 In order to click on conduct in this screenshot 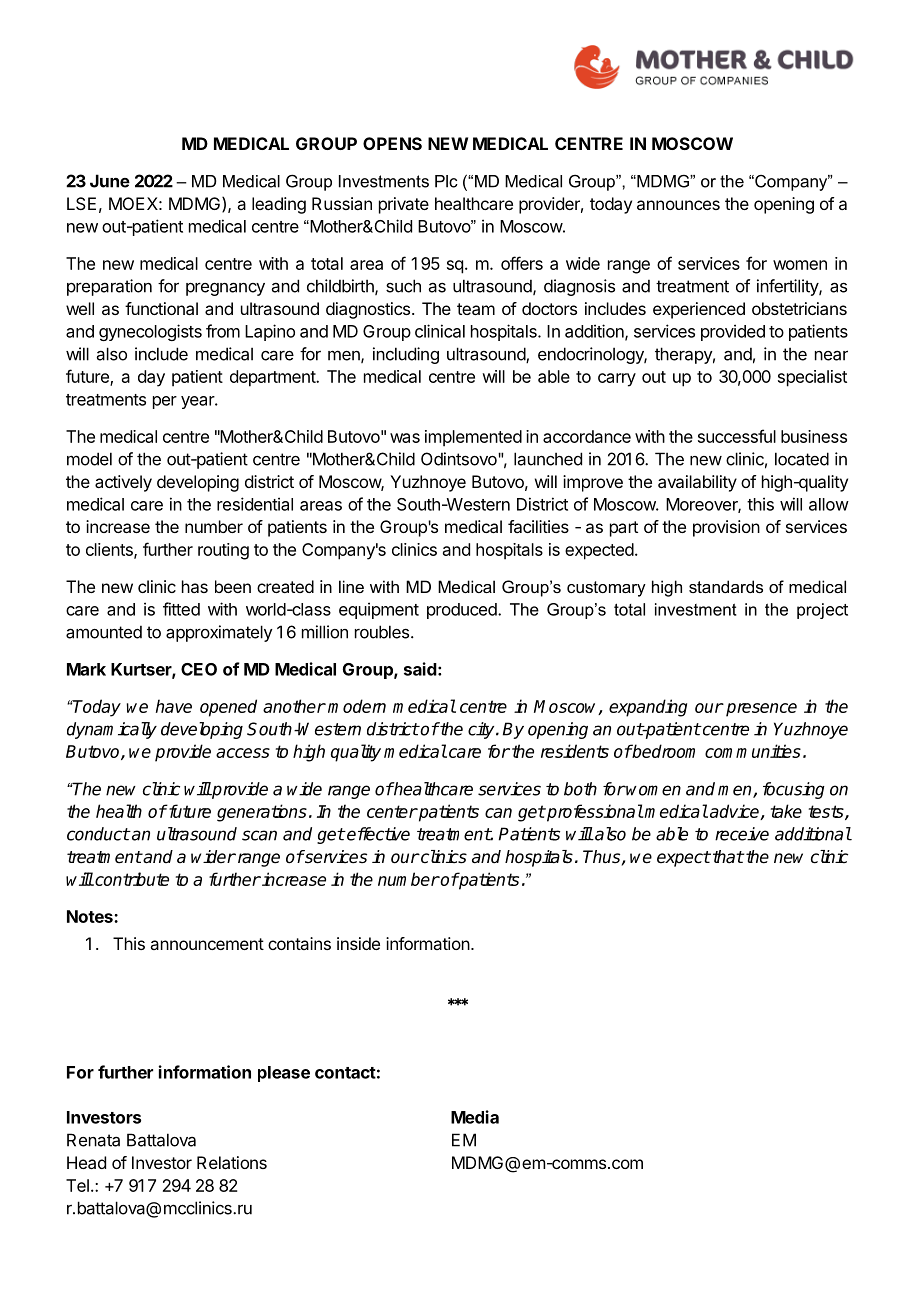, I will do `click(98, 834)`.
